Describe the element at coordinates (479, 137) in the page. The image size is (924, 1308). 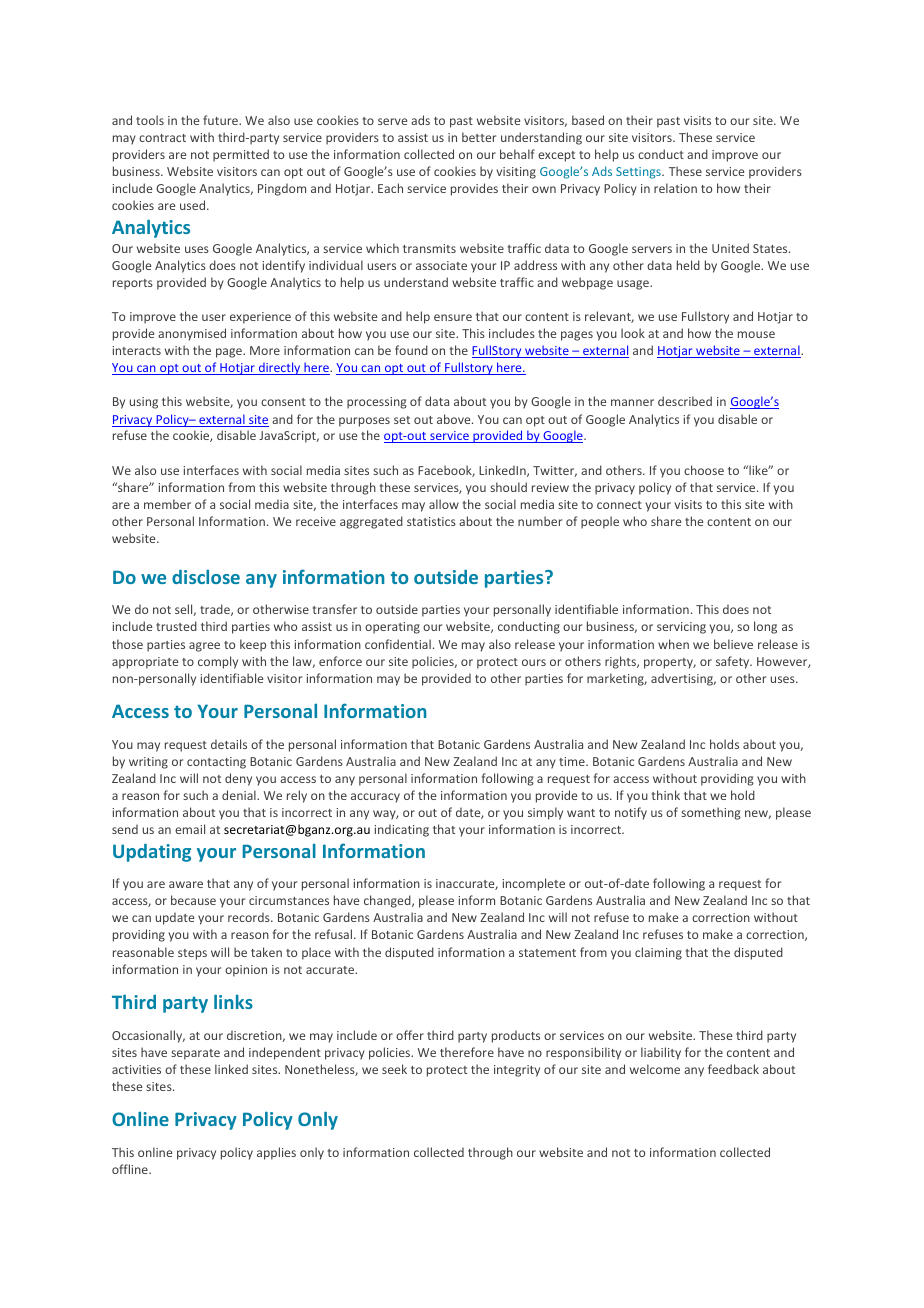
I see `better` at that location.
